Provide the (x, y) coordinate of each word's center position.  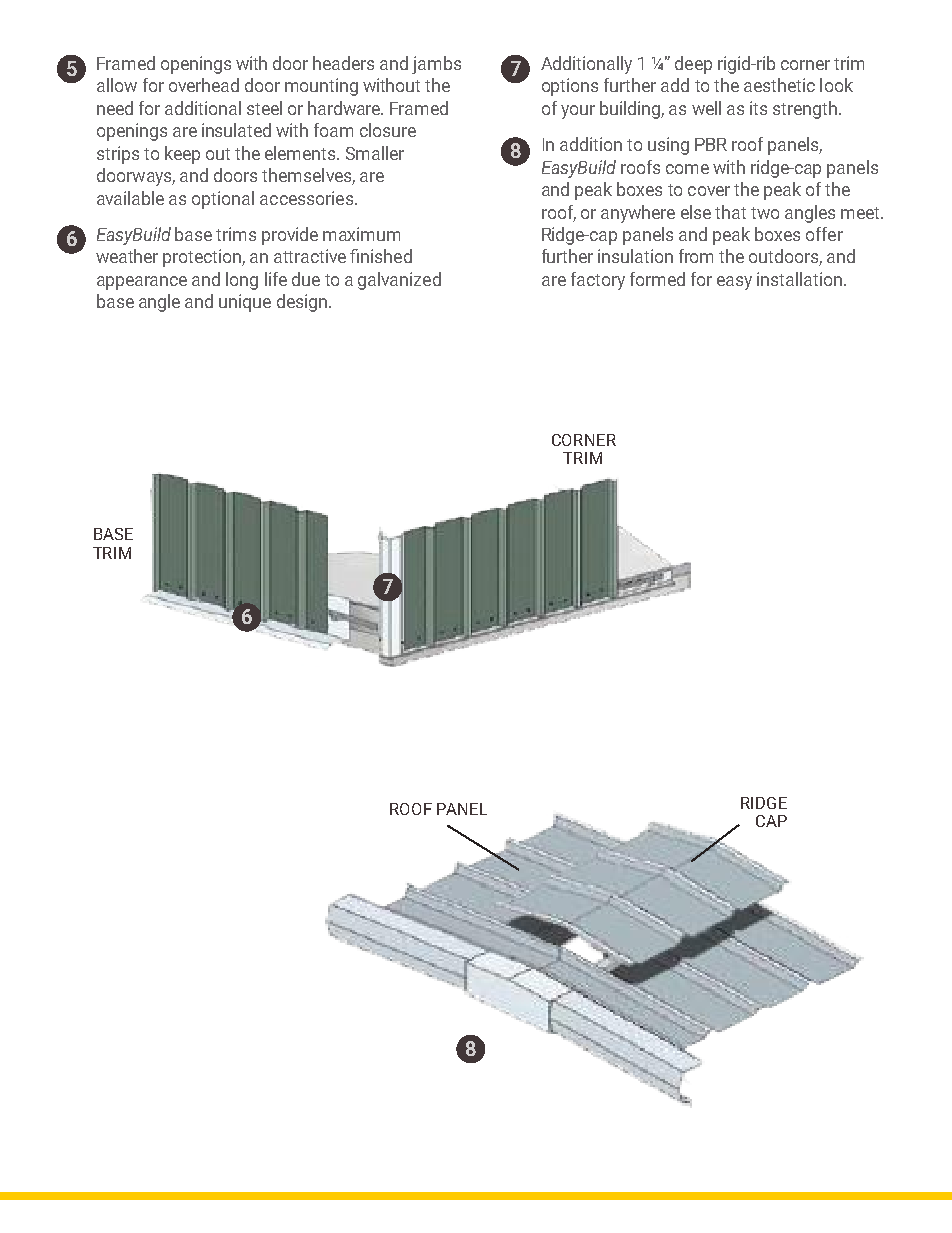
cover (709, 191)
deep (693, 65)
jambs (436, 65)
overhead (204, 85)
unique (245, 303)
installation (799, 279)
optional (223, 200)
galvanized (399, 281)
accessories (306, 198)
